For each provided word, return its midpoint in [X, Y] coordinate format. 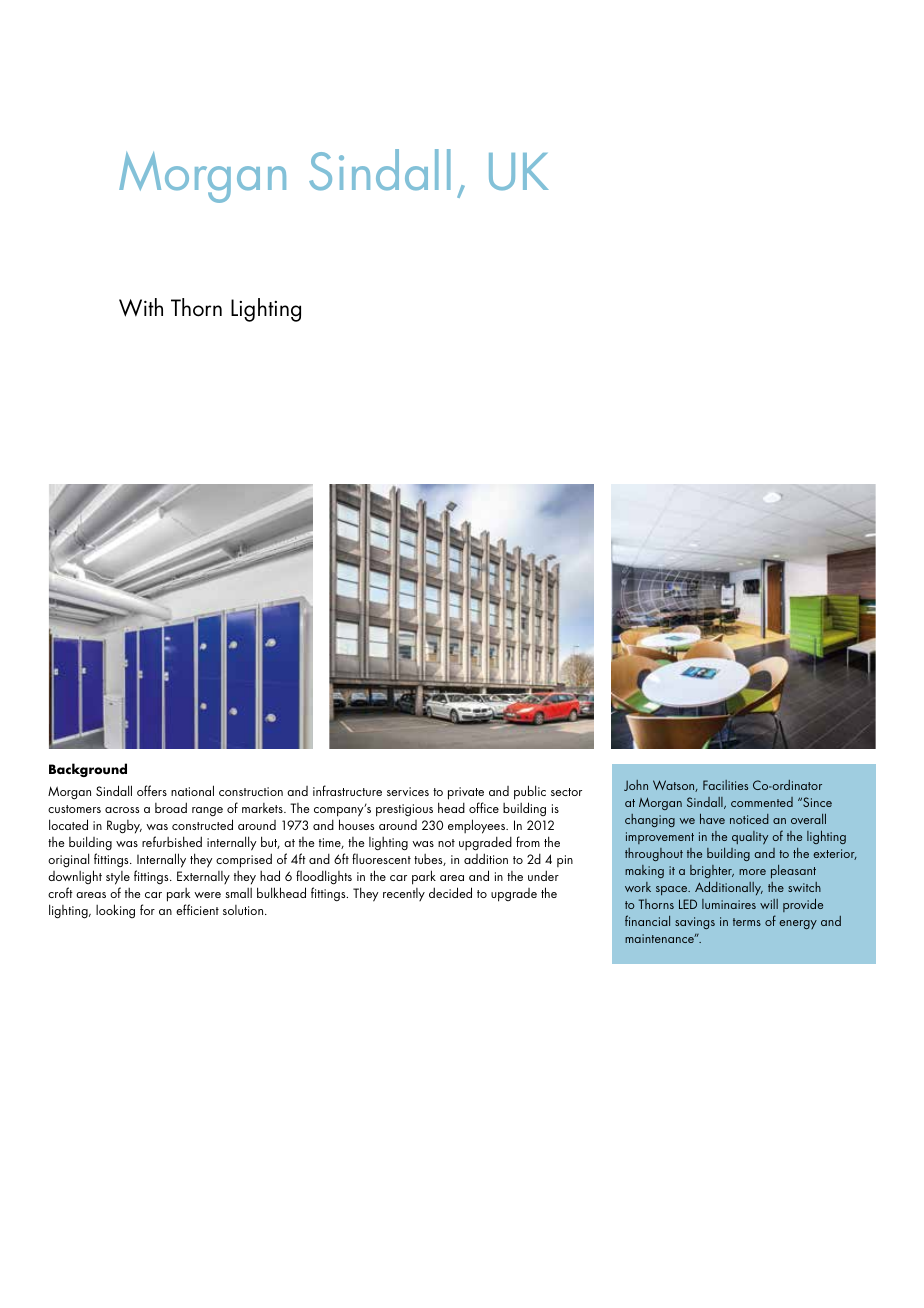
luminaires [729, 904]
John [636, 785]
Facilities [725, 785]
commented [762, 802]
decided [450, 892]
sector [566, 792]
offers [152, 790]
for [147, 909]
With [141, 307]
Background [88, 770]
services [408, 791]
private [466, 793]
